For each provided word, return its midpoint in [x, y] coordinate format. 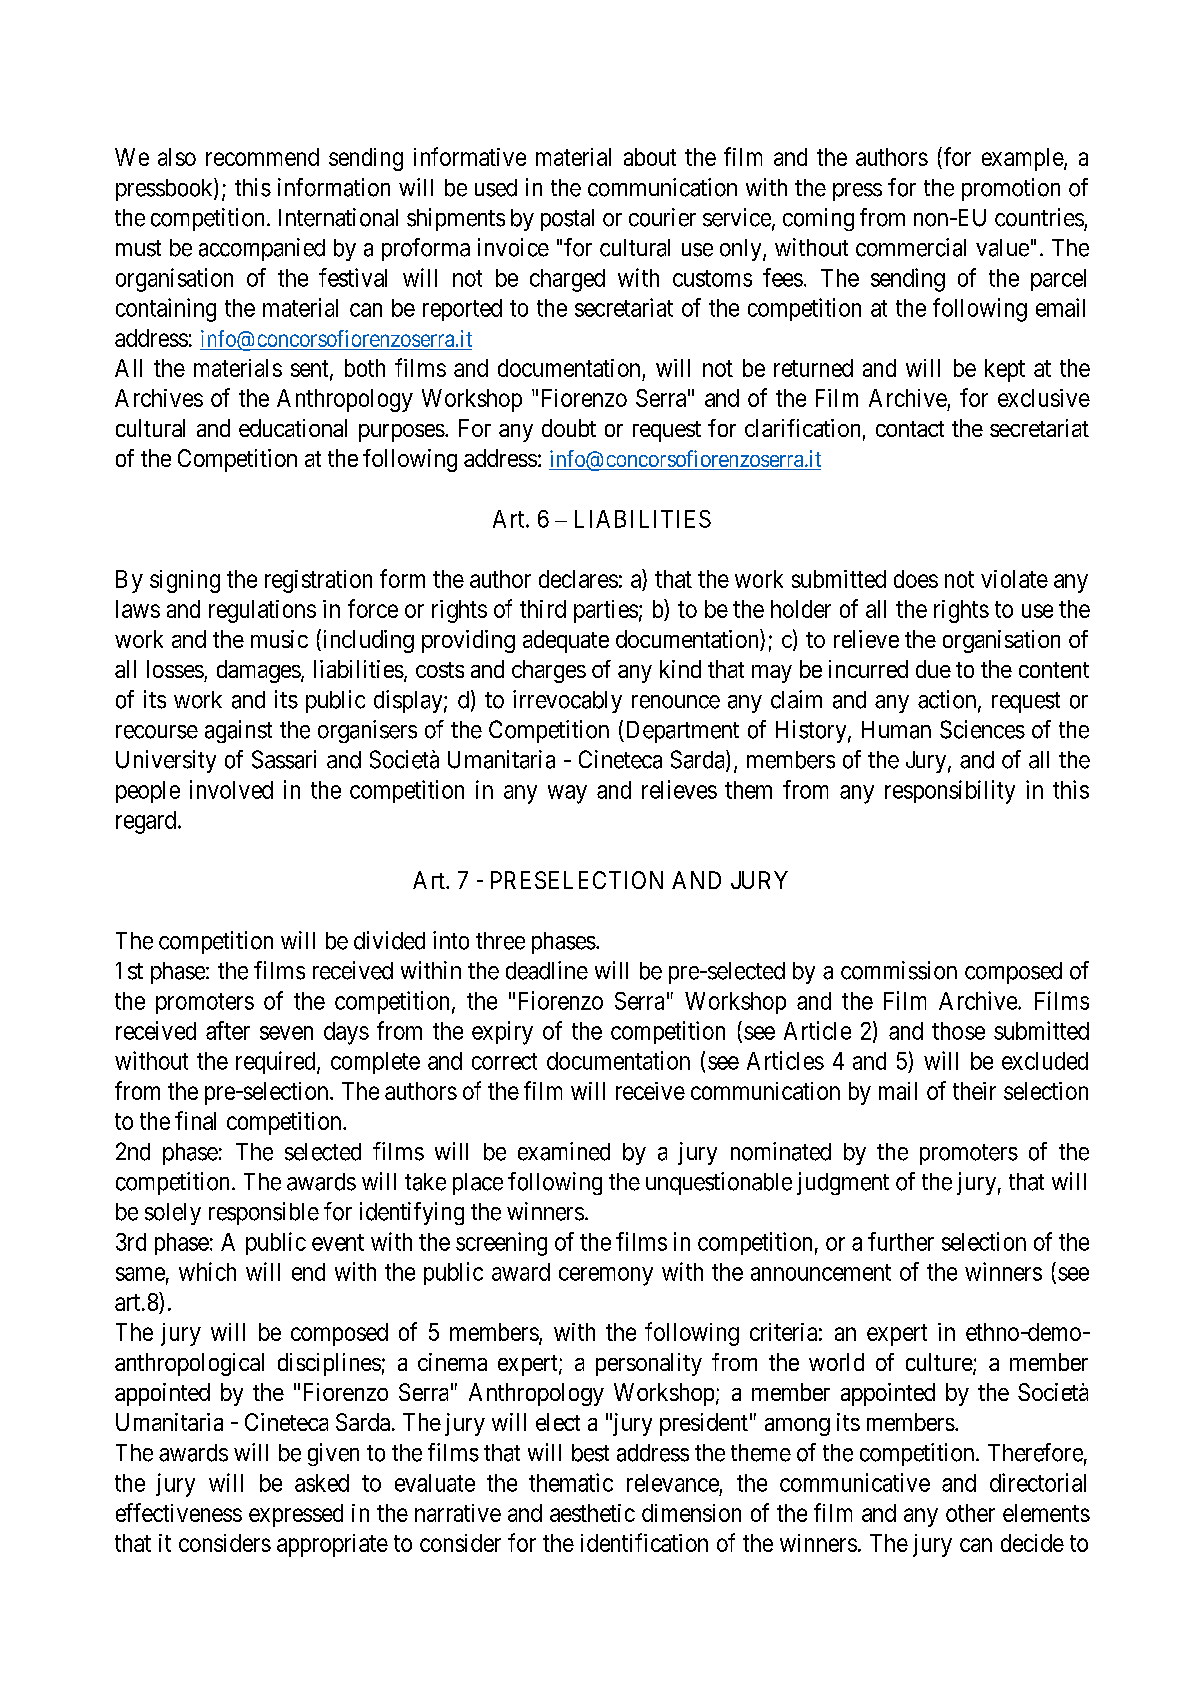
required [277, 1062]
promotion [1011, 189]
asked [322, 1483]
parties [606, 611]
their [974, 1091]
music [279, 639]
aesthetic [592, 1513]
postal [567, 220]
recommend [262, 157]
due [933, 669]
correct [504, 1061]
